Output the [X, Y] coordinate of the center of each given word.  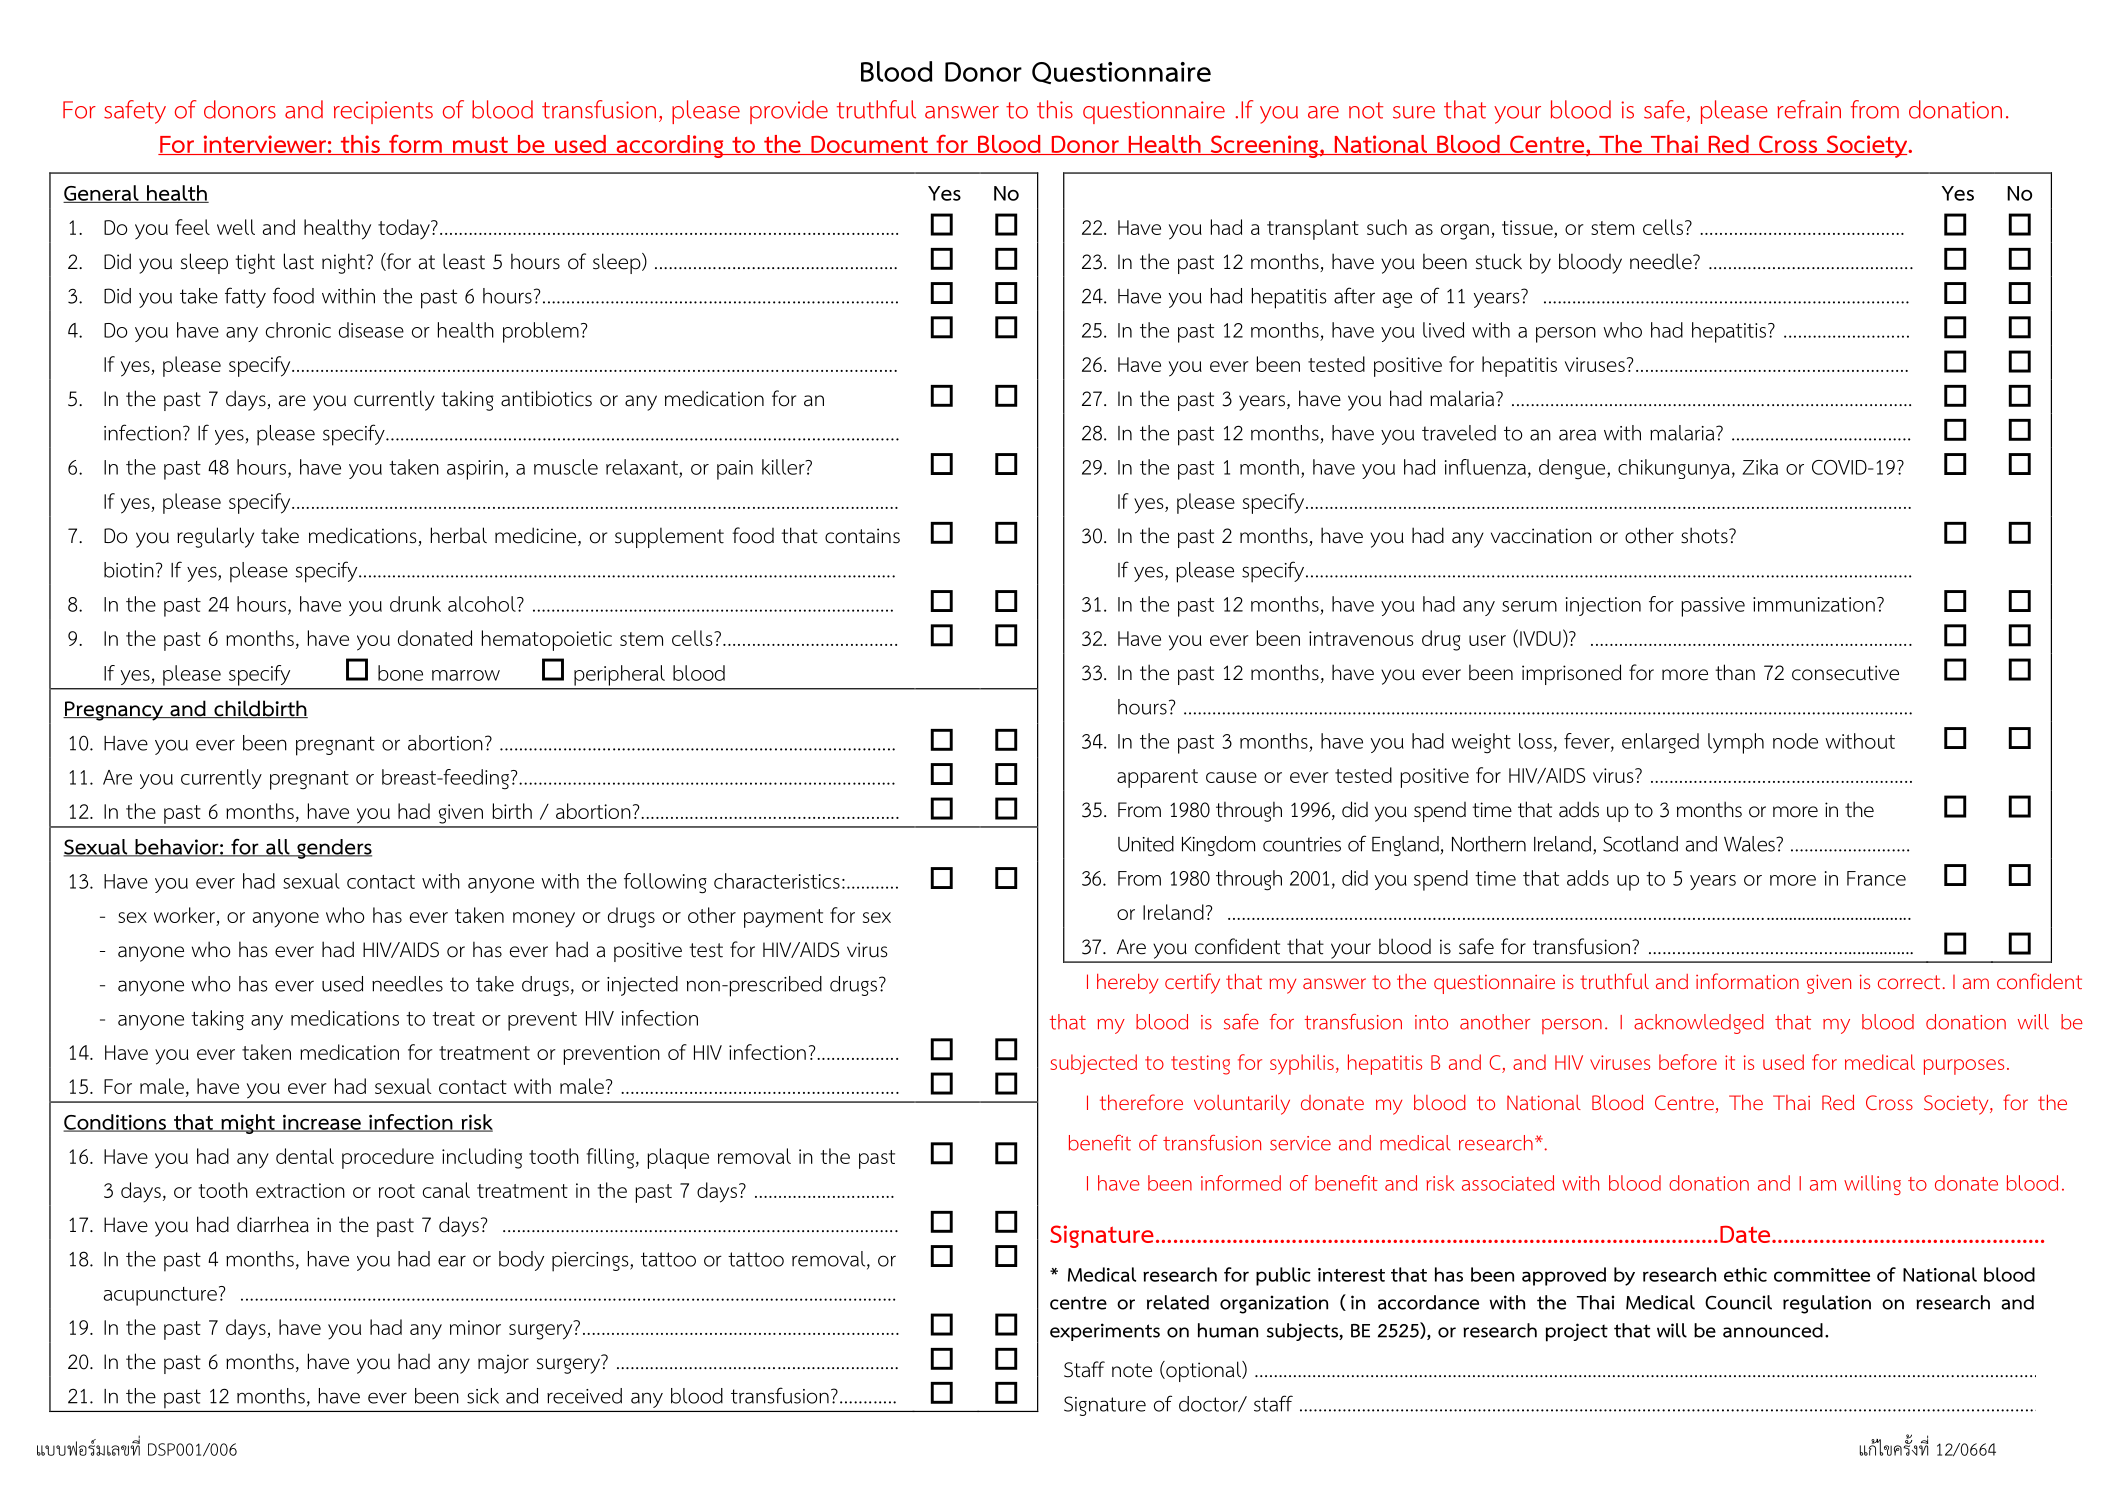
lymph [1736, 743]
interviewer [264, 145]
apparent [1157, 778]
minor [475, 1327]
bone [400, 673]
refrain [1809, 109]
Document [869, 145]
